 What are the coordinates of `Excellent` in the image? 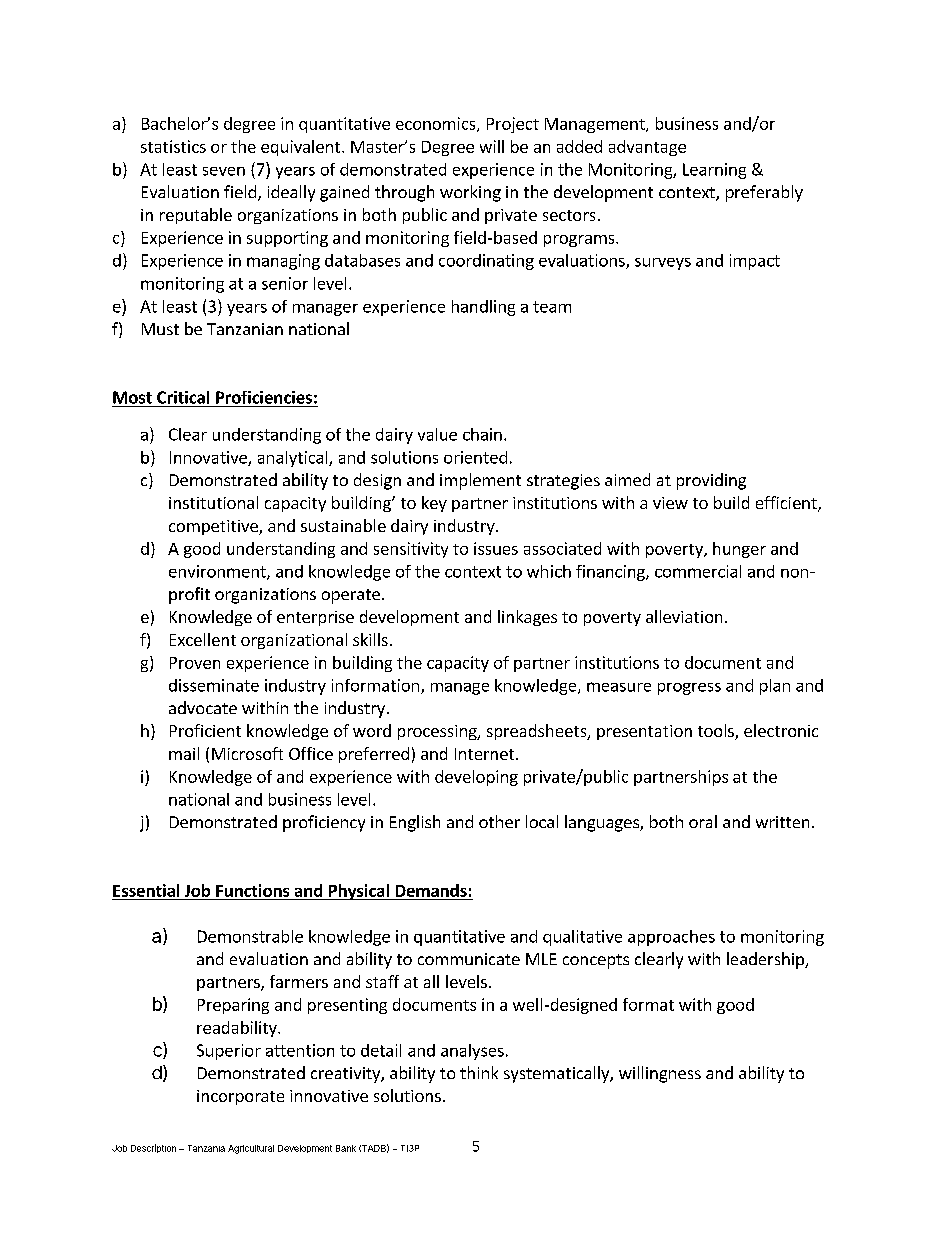 It's located at (203, 639).
